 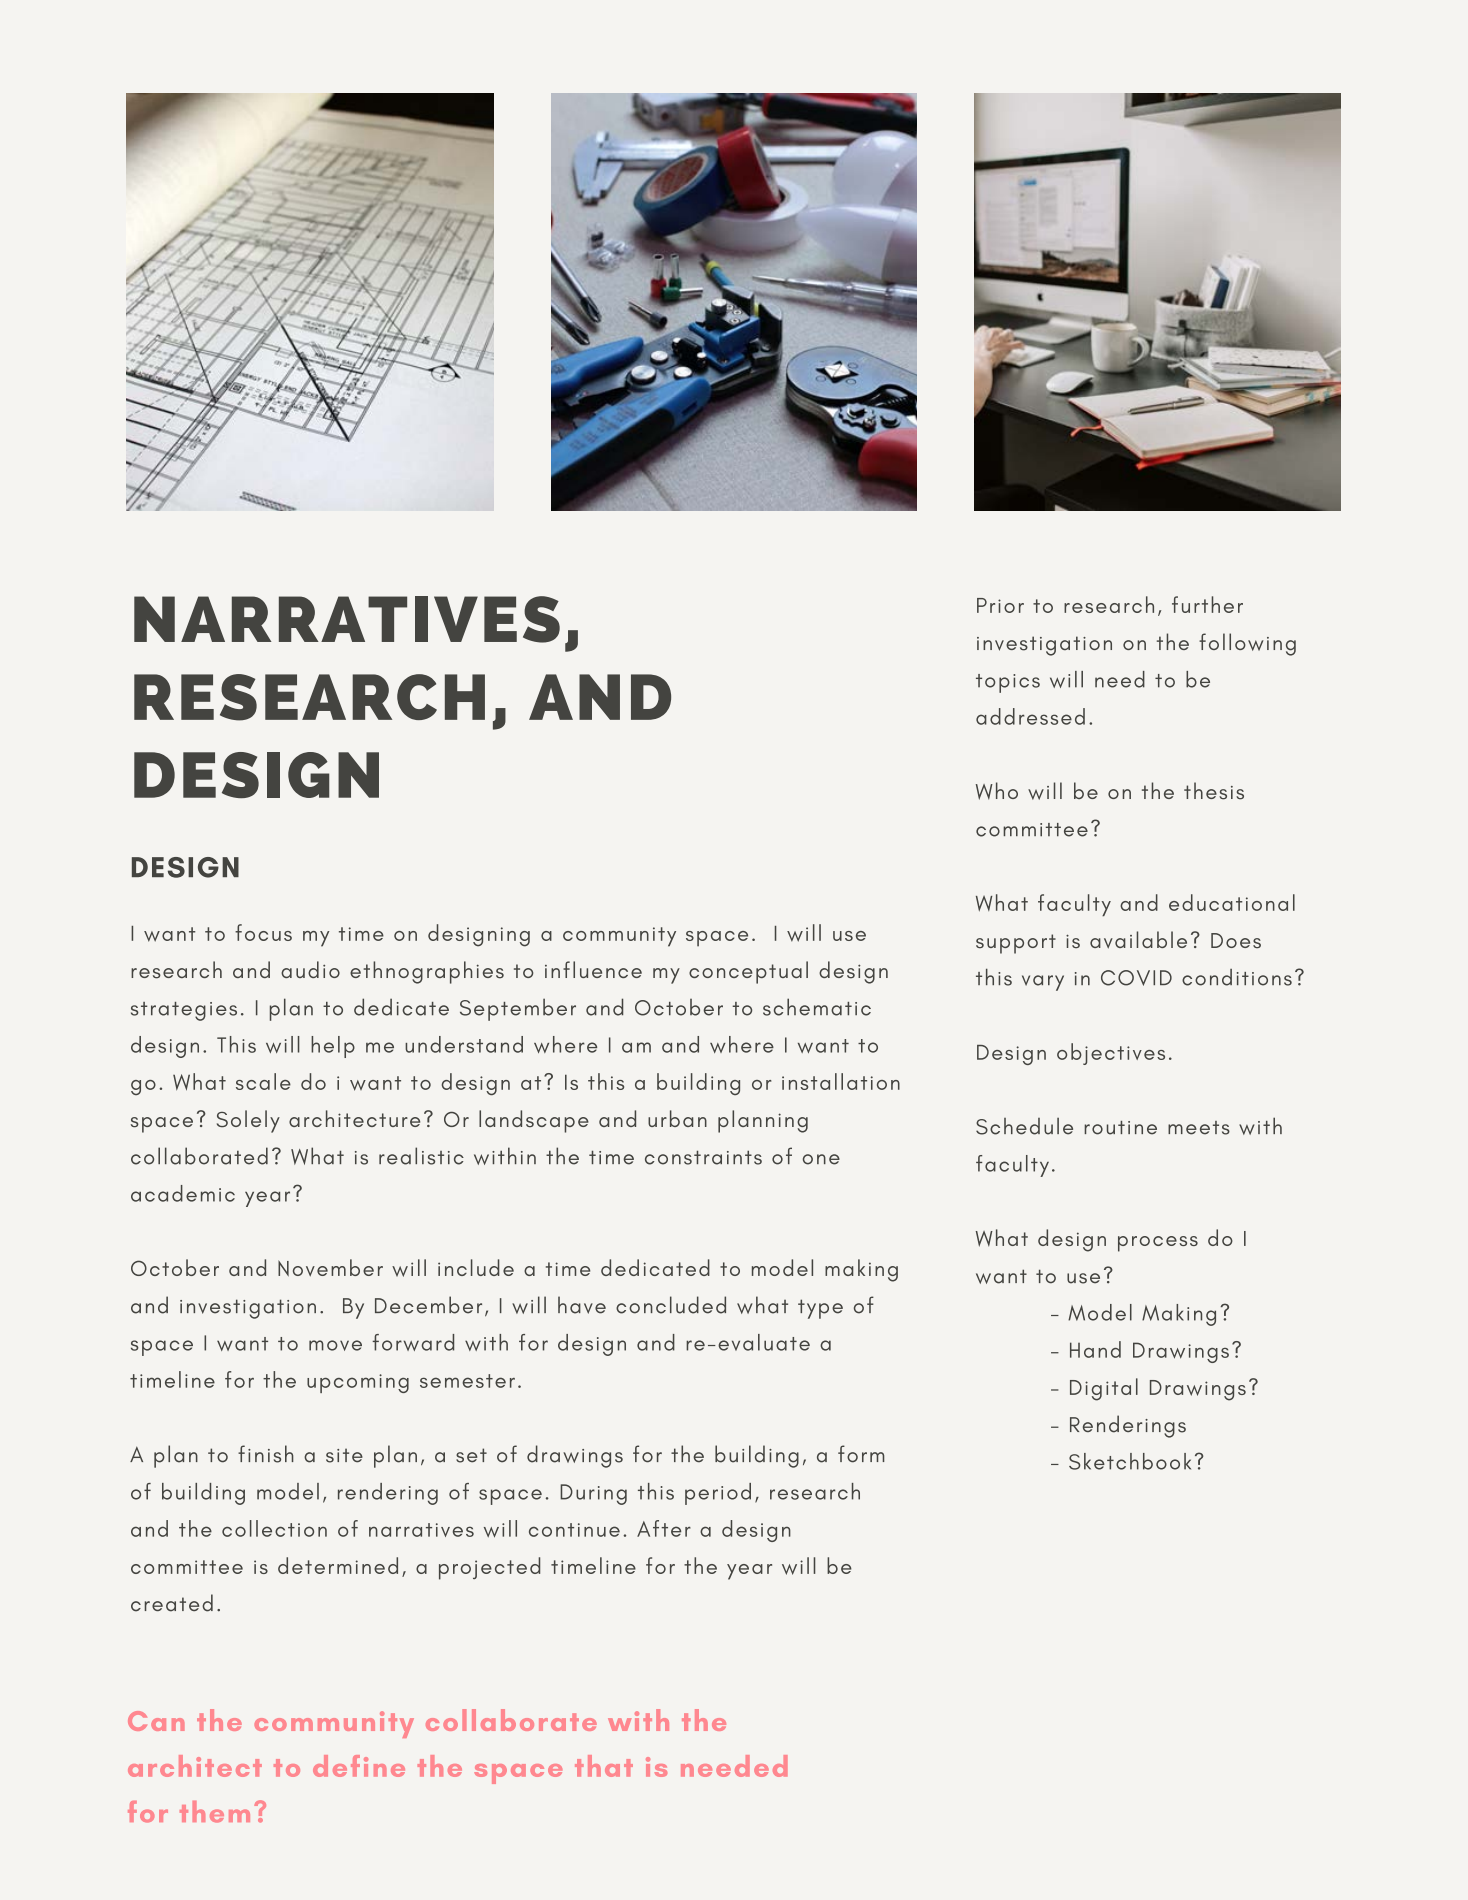 What do you see at coordinates (1207, 604) in the screenshot?
I see `further` at bounding box center [1207, 604].
